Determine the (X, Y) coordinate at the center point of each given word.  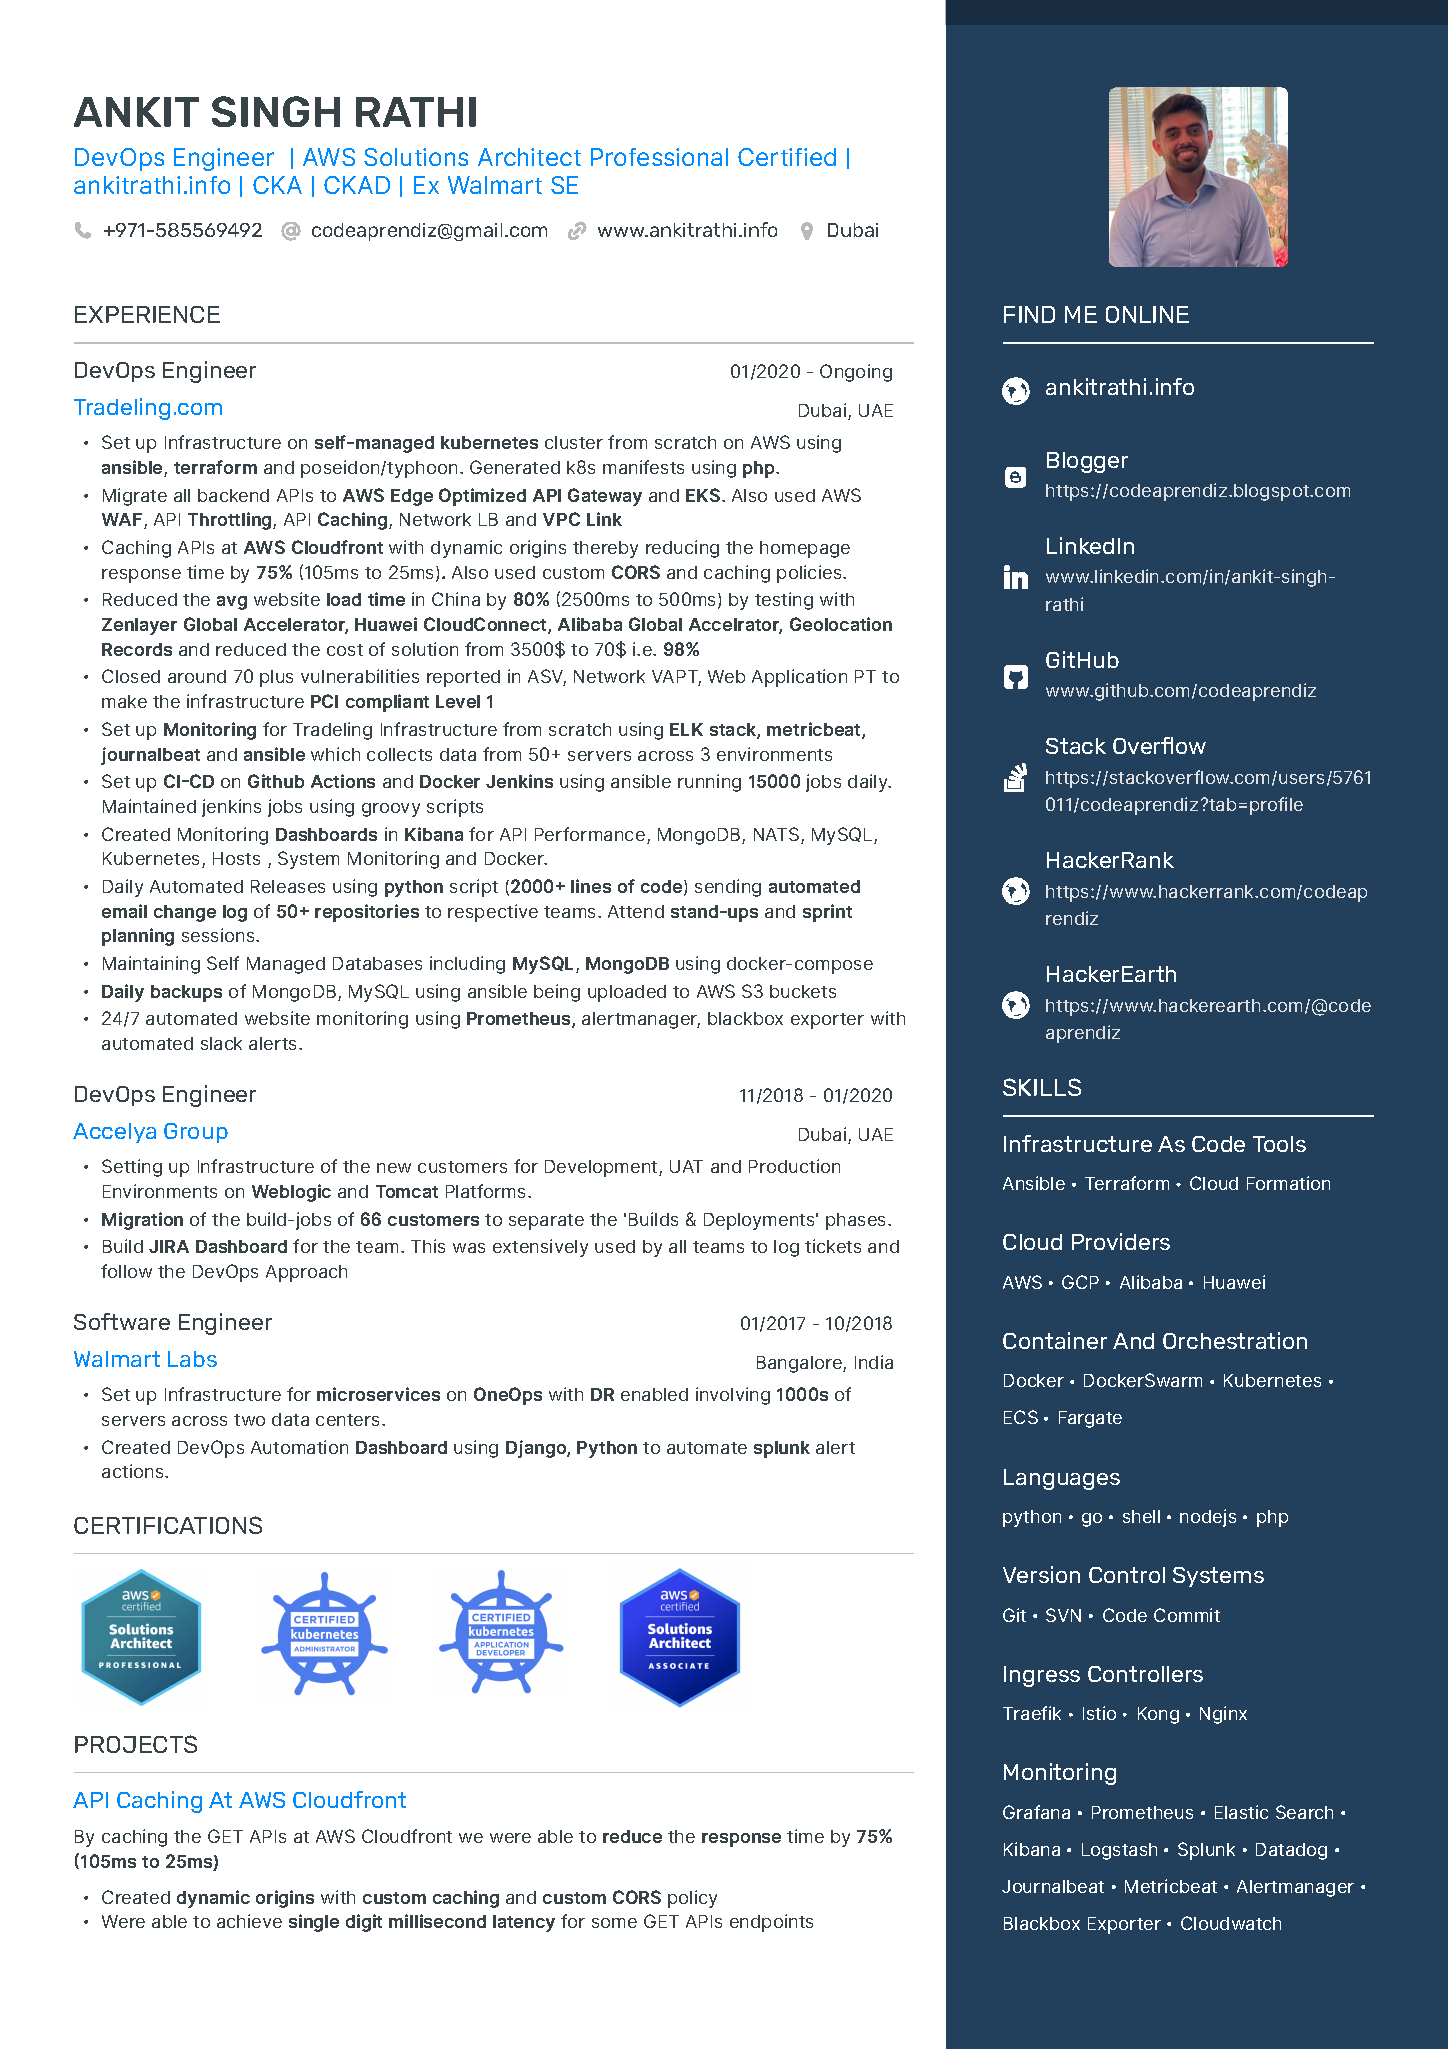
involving (733, 1396)
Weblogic (291, 1193)
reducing (682, 549)
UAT (686, 1166)
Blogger (1087, 462)
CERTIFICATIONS (168, 1525)
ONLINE (1147, 314)
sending (728, 888)
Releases (288, 886)
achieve (249, 1921)
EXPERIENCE (147, 314)
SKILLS (1042, 1087)
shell (1141, 1516)
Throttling (231, 521)
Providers (1121, 1241)
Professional (659, 157)
